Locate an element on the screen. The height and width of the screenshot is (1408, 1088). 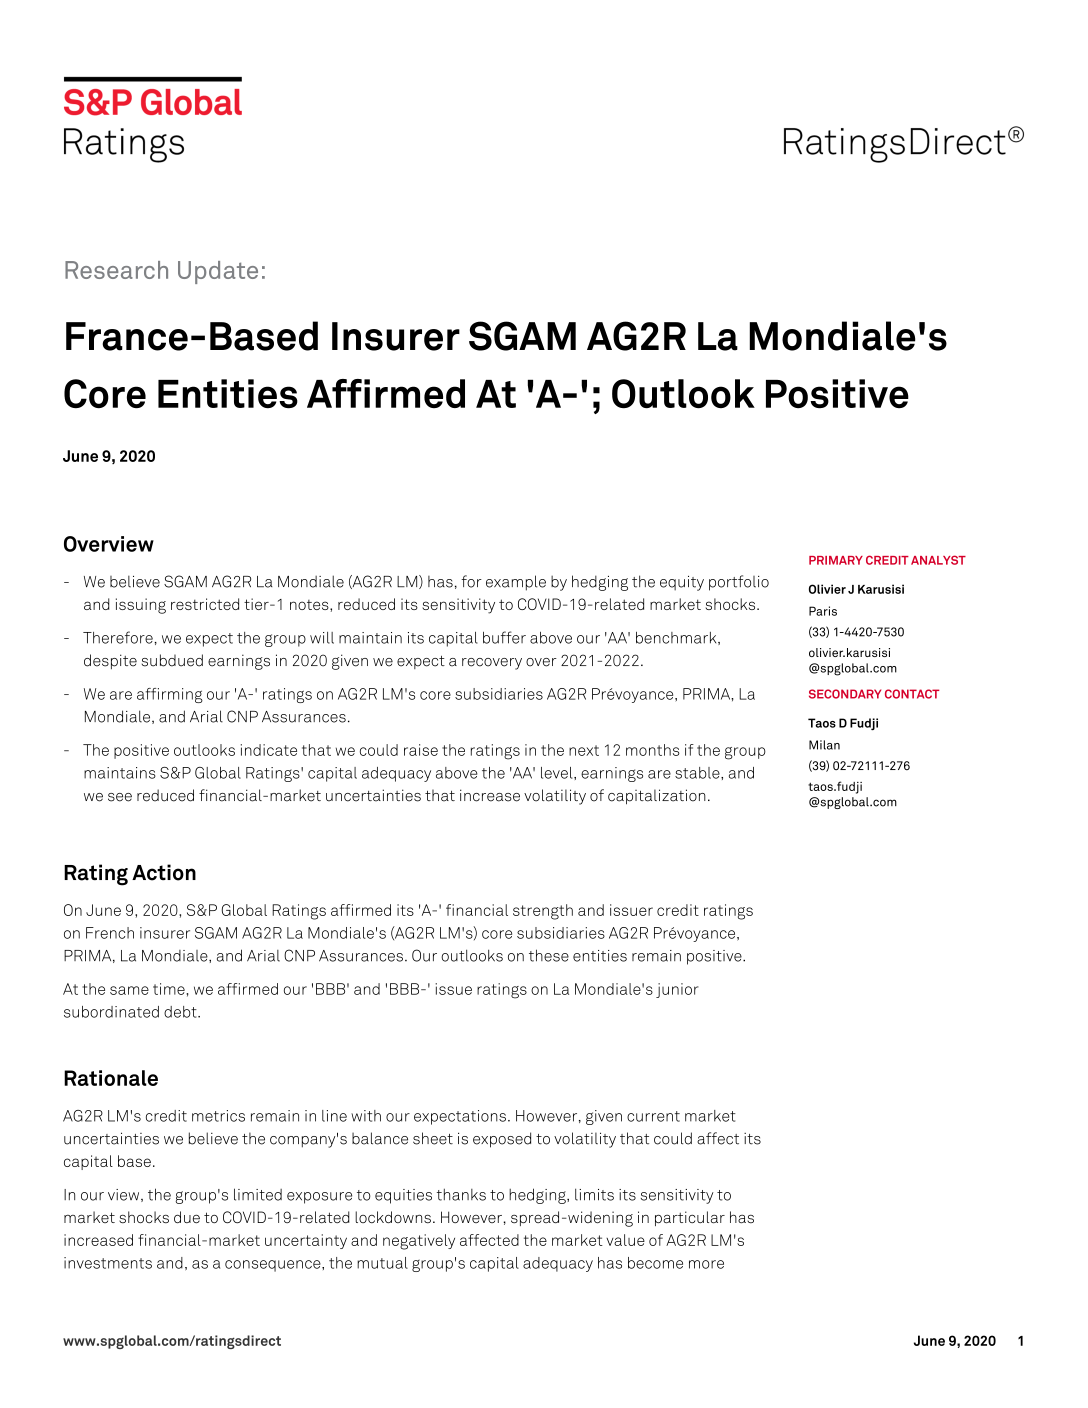
affirming is located at coordinates (170, 695).
